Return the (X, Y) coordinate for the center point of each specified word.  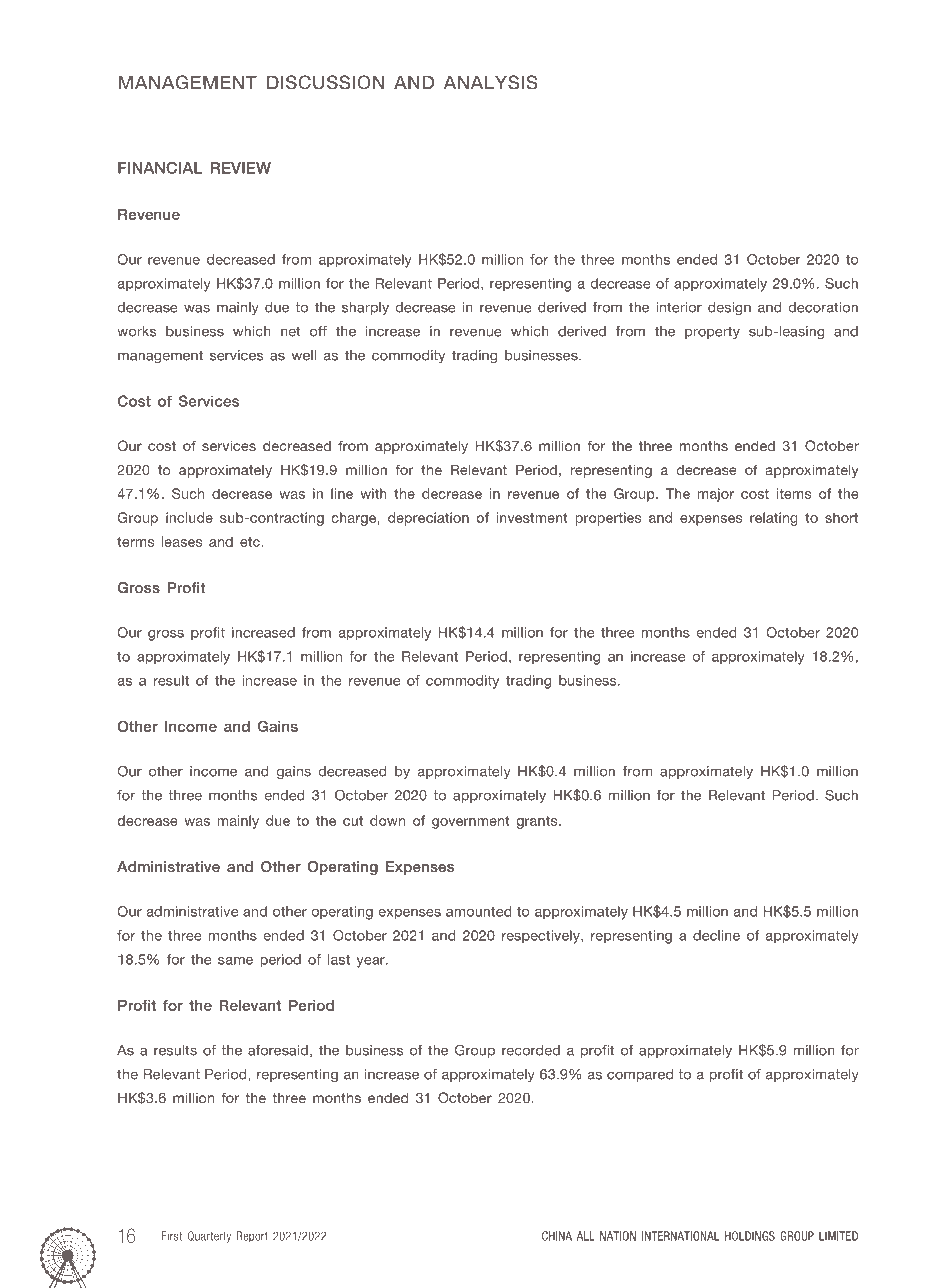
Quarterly (209, 1237)
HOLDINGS (750, 1236)
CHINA (557, 1236)
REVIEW (240, 168)
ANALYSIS (491, 82)
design (729, 309)
